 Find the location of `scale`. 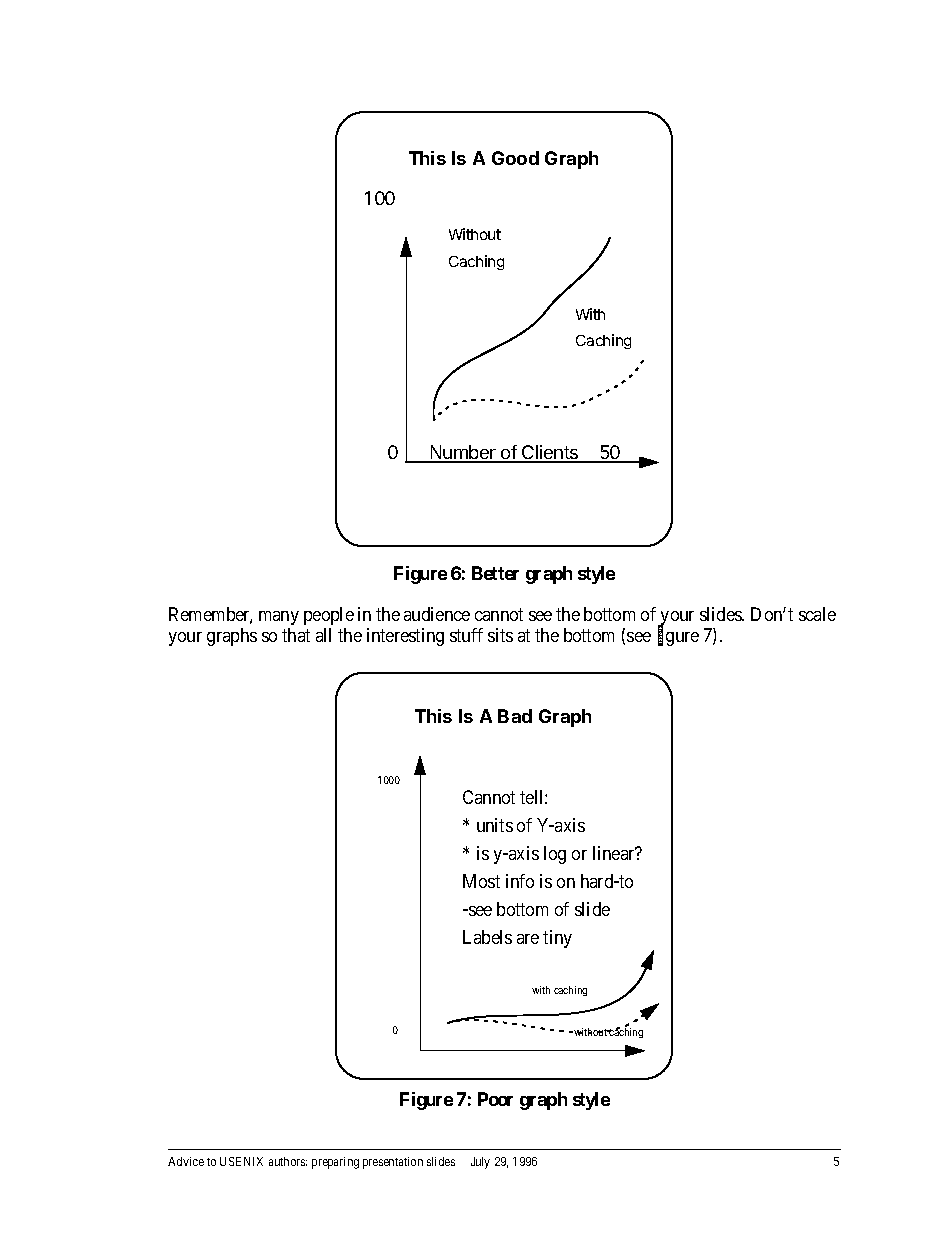

scale is located at coordinates (817, 614).
